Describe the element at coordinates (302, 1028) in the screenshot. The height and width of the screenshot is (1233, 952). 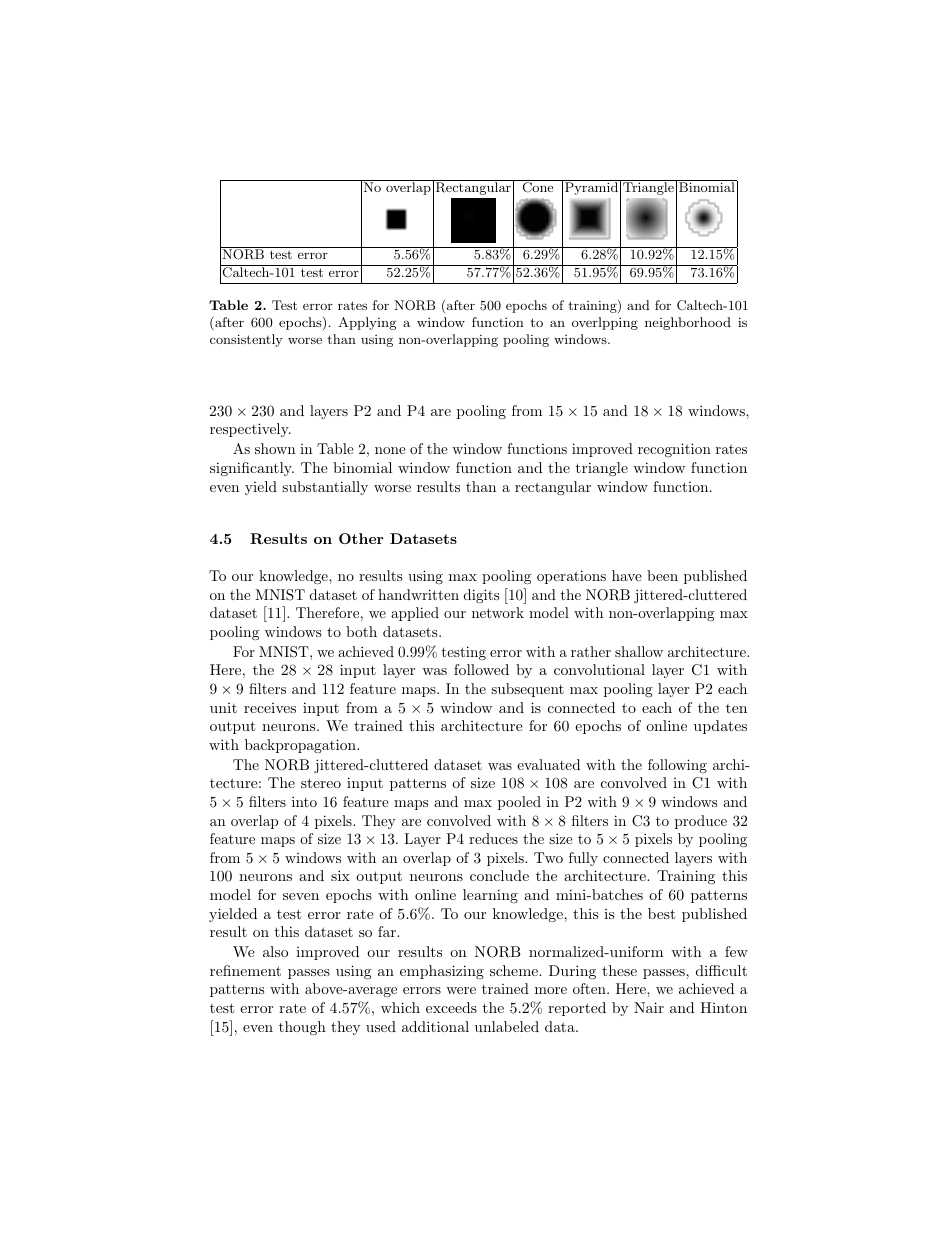
I see `though` at that location.
